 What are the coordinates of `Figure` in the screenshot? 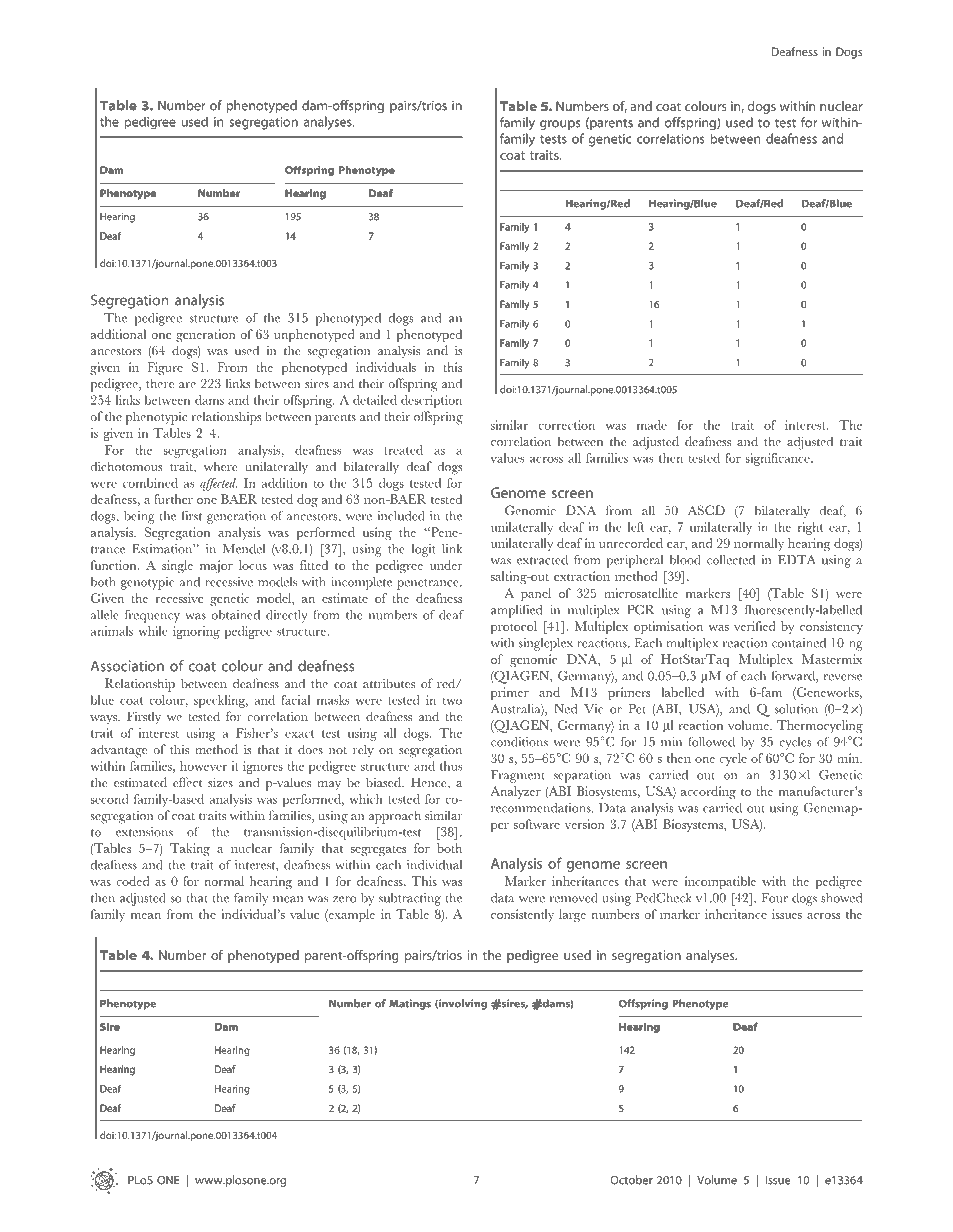 It's located at (165, 368).
